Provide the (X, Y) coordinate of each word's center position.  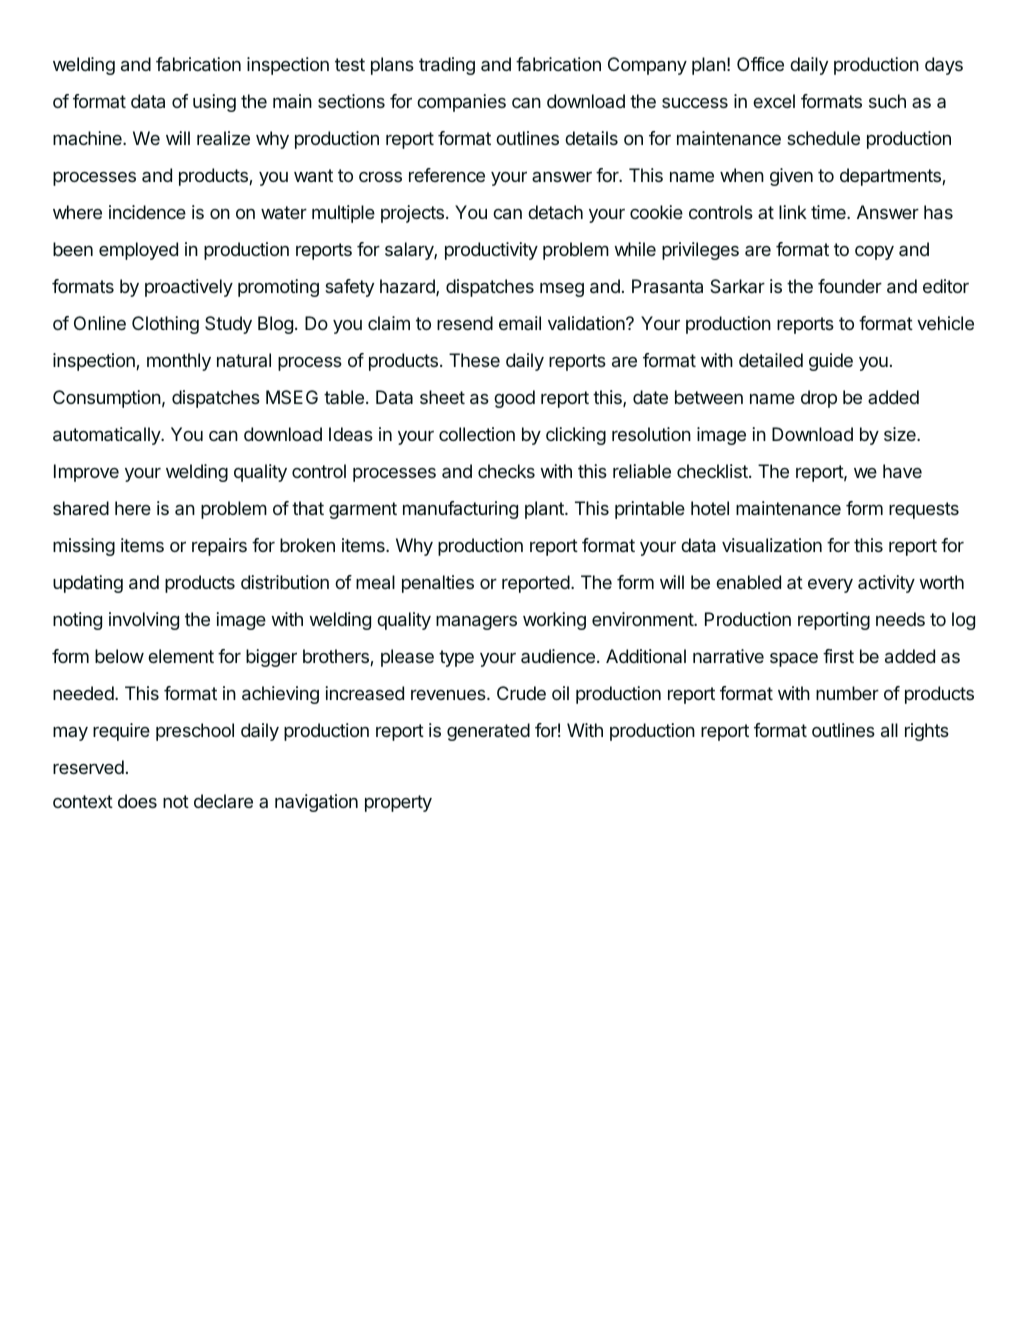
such (887, 101)
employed (138, 251)
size (901, 434)
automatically (107, 436)
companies (461, 103)
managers (476, 622)
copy (874, 253)
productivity (491, 251)
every (830, 586)
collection (477, 434)
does (137, 801)
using (214, 103)
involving (144, 621)
